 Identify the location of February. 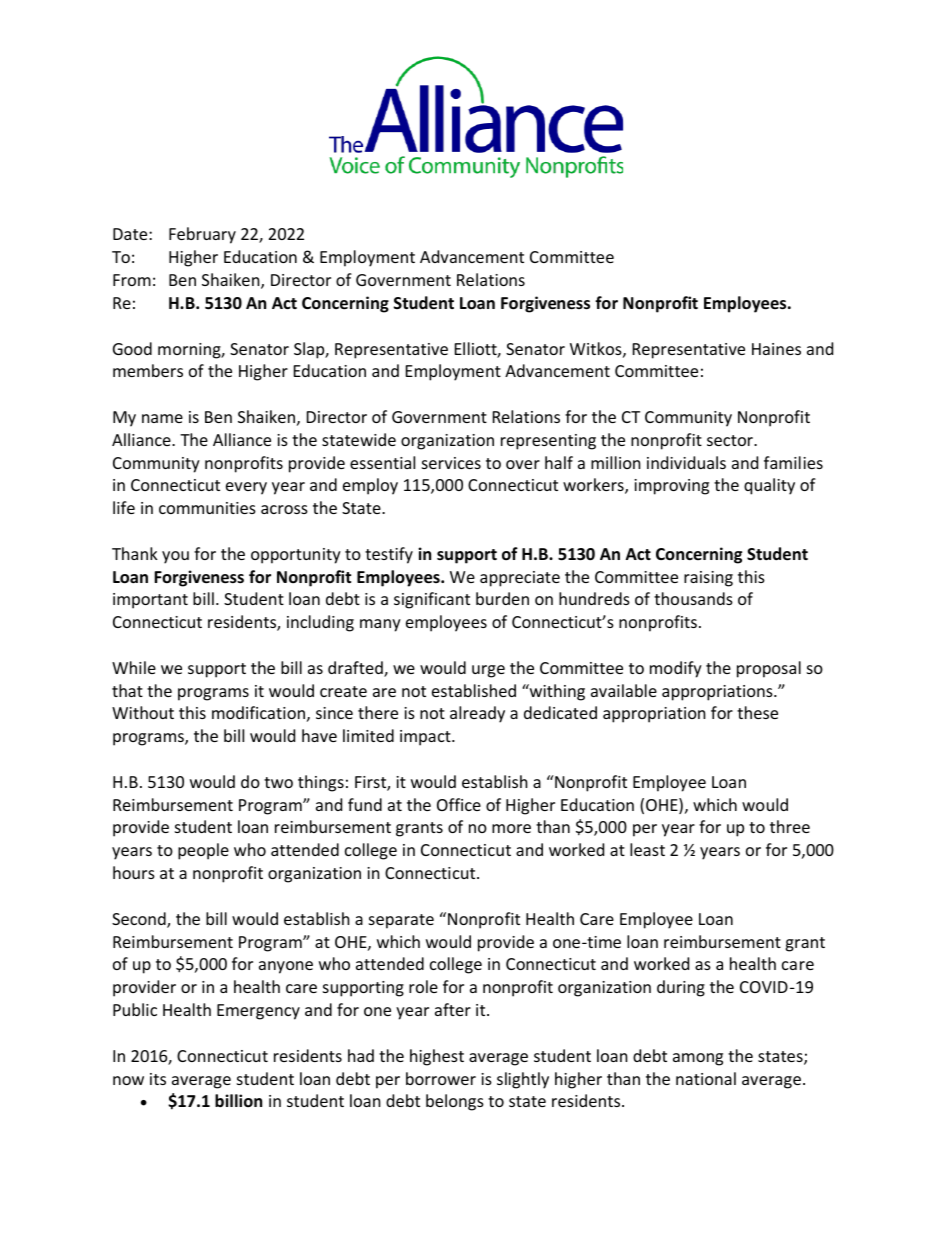
(202, 235).
